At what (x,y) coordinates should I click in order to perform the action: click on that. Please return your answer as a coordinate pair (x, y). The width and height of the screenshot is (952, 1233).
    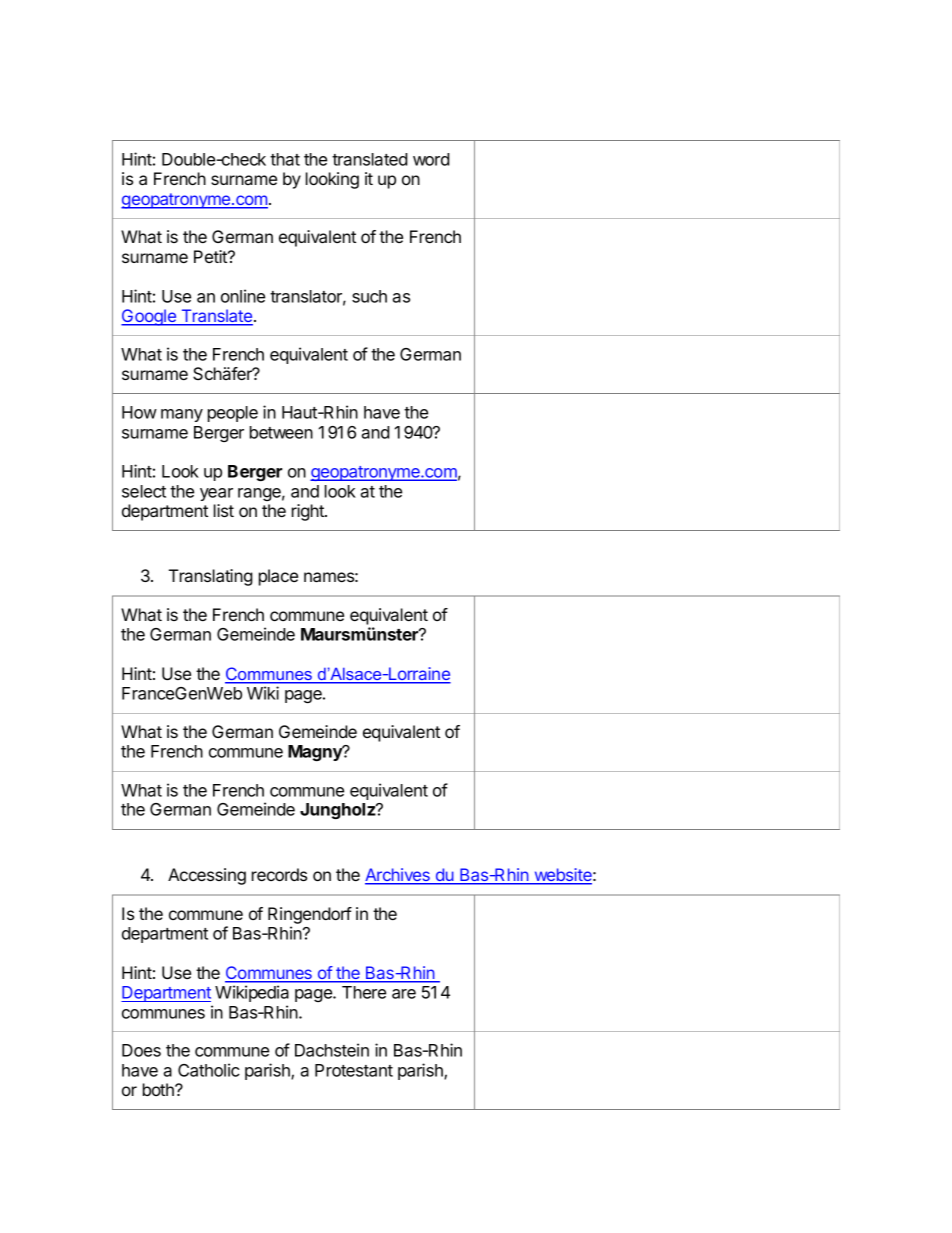
    Looking at the image, I should click on (285, 159).
